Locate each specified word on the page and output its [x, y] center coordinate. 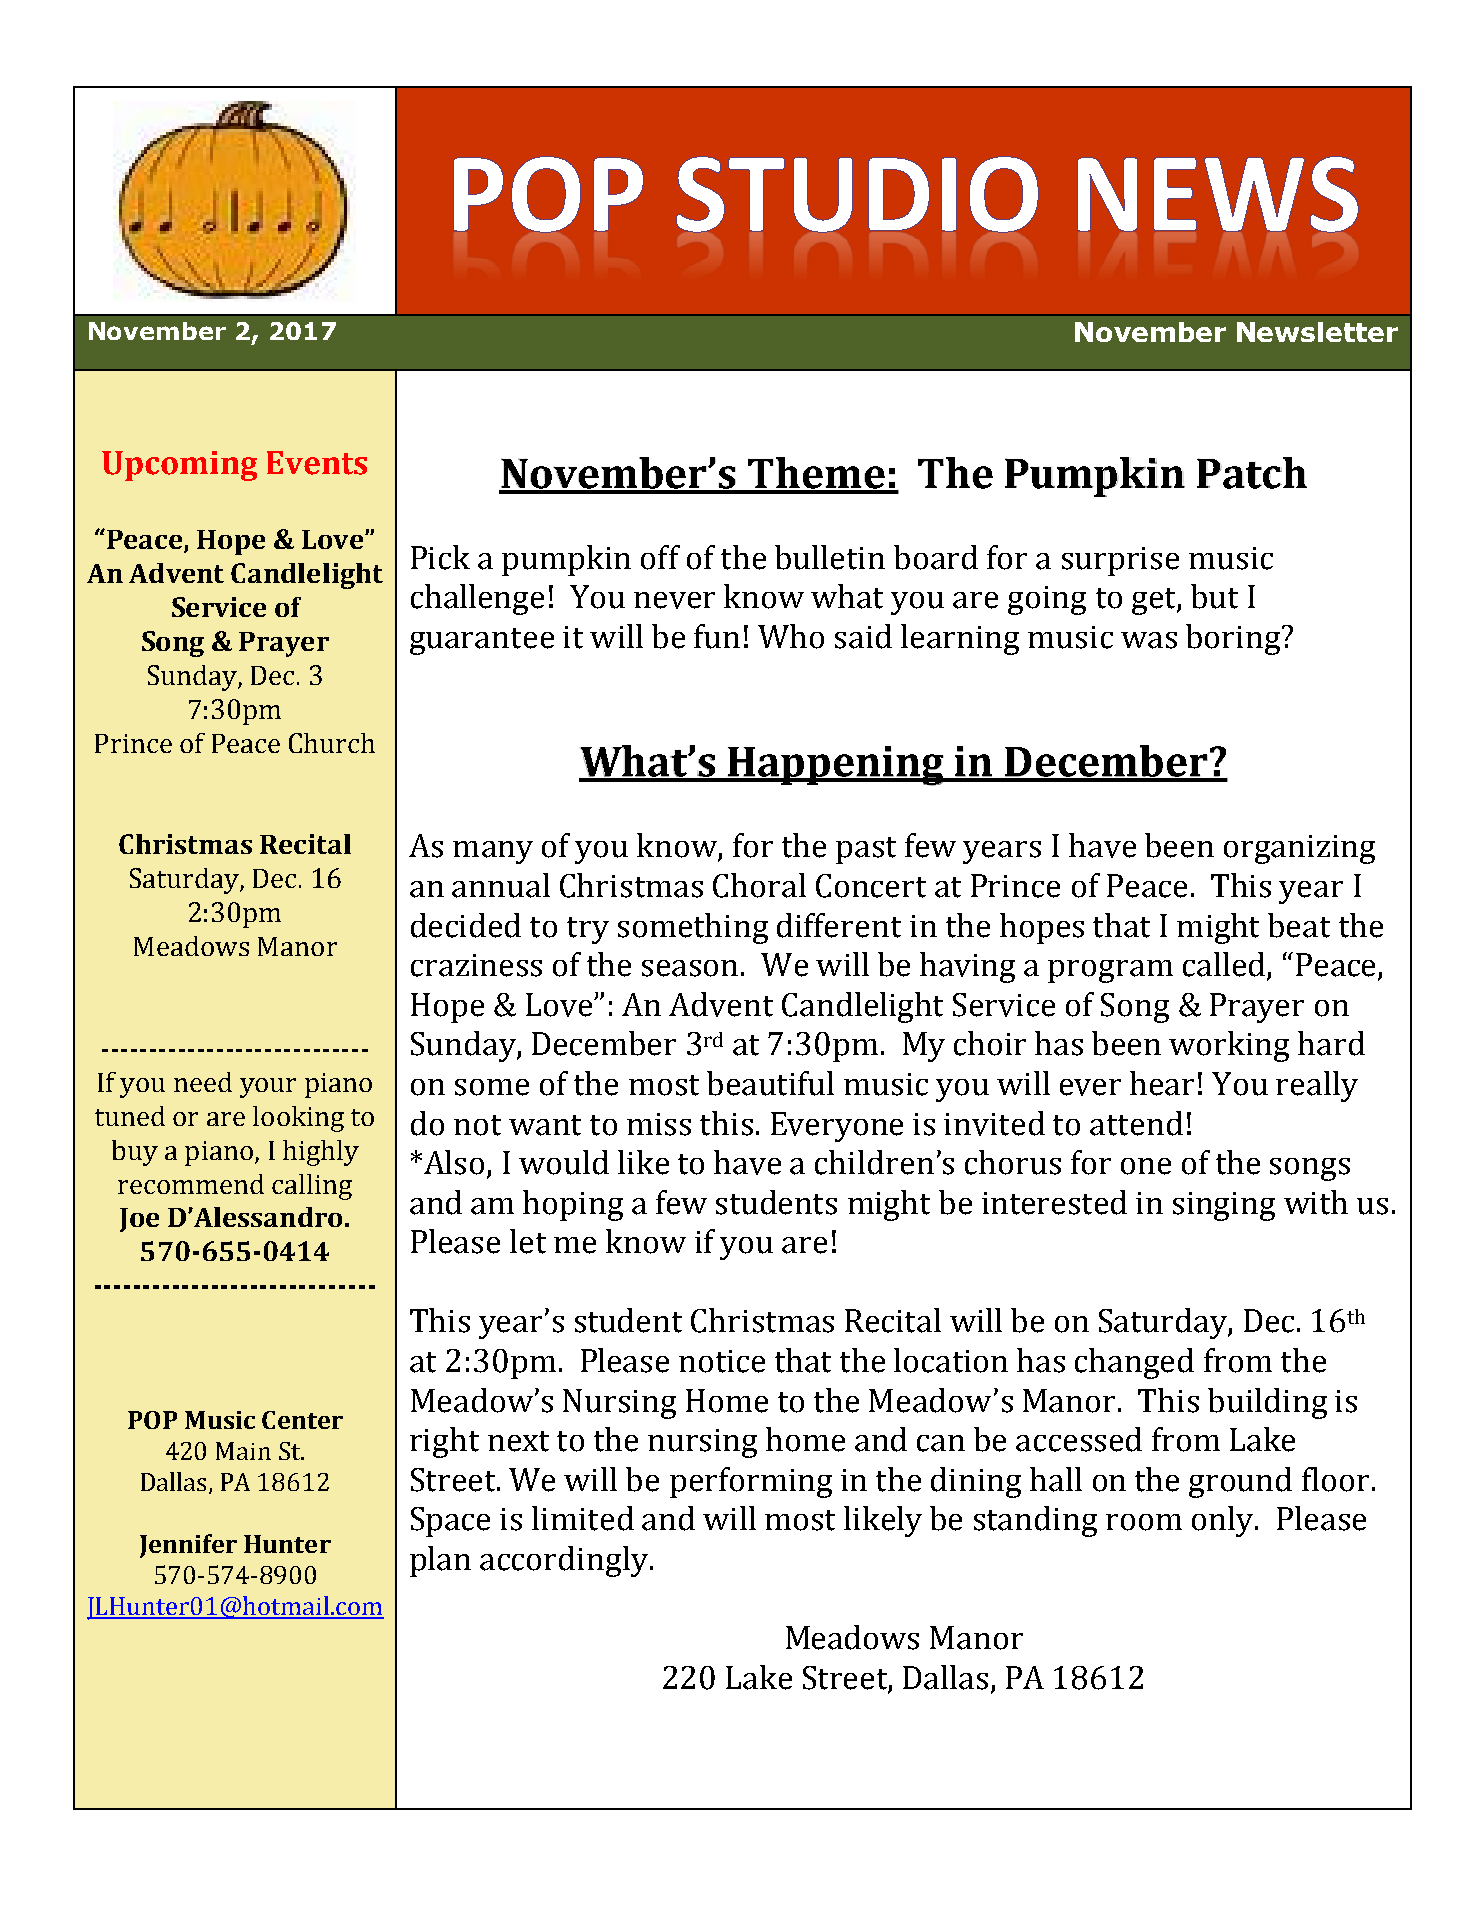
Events [317, 463]
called [1225, 965]
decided [466, 925]
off [660, 557]
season [690, 968]
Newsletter [1317, 332]
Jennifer [188, 1546]
